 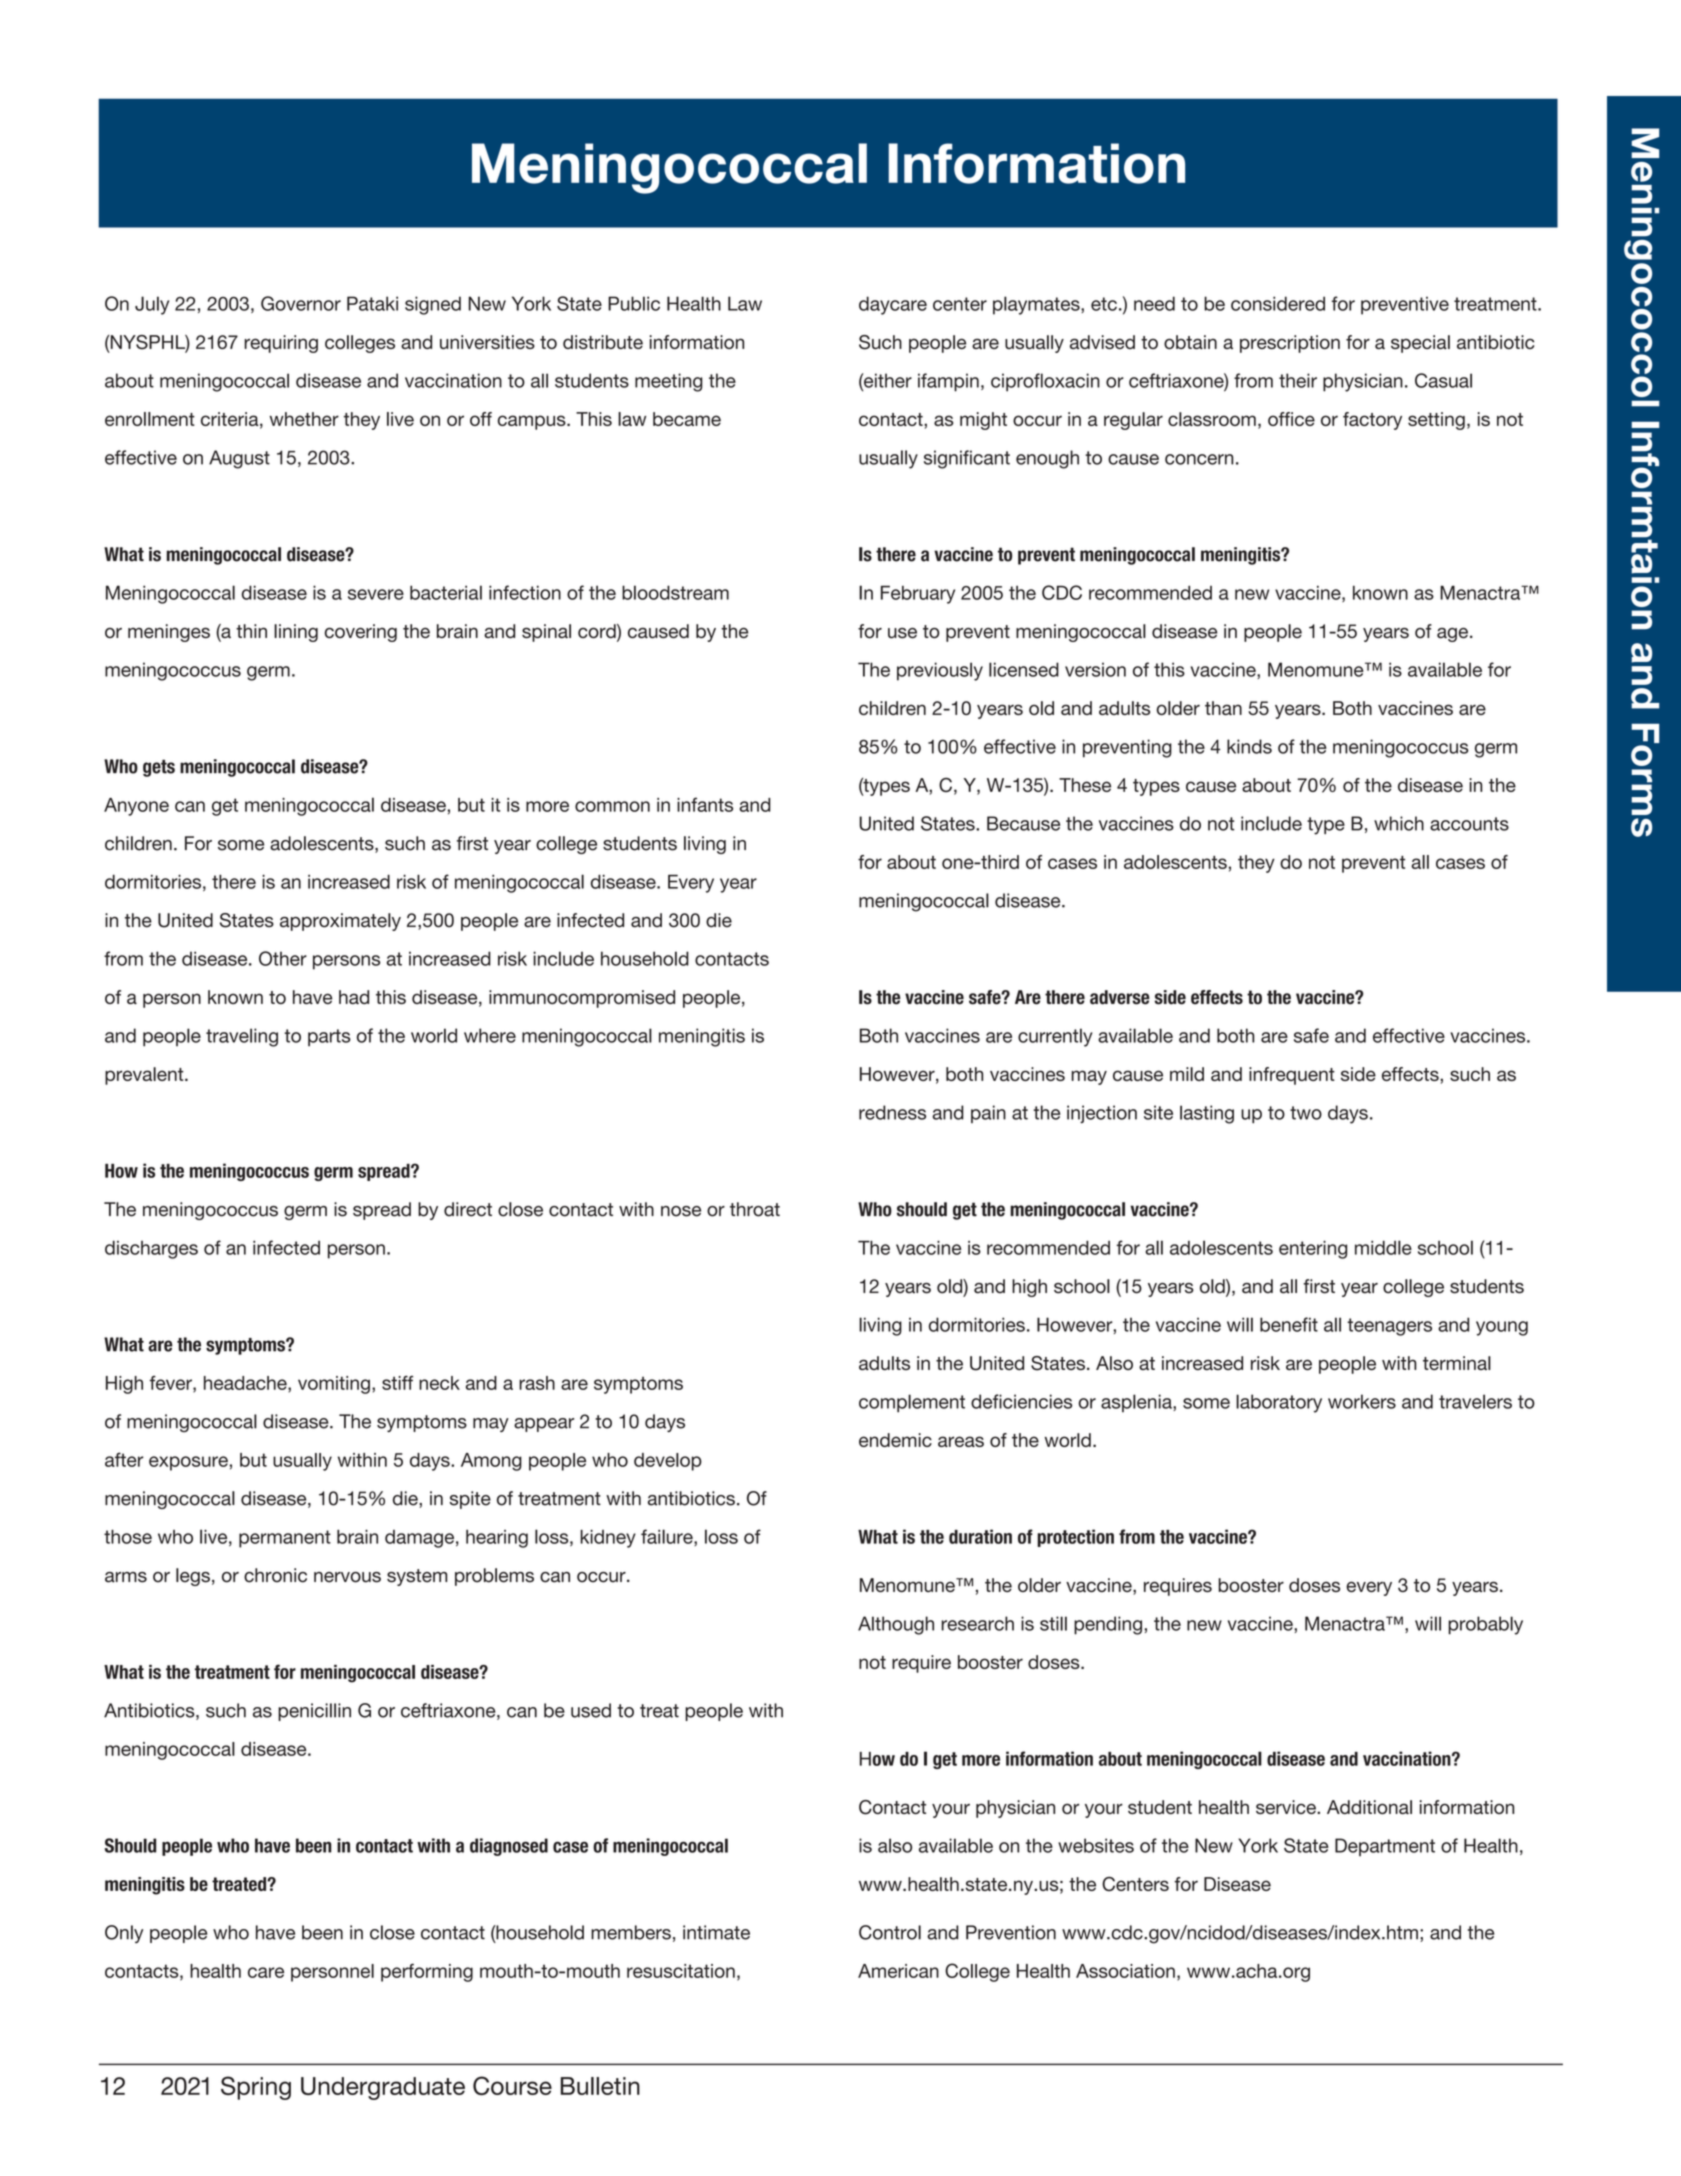 I want to click on prescription, so click(x=1290, y=344).
